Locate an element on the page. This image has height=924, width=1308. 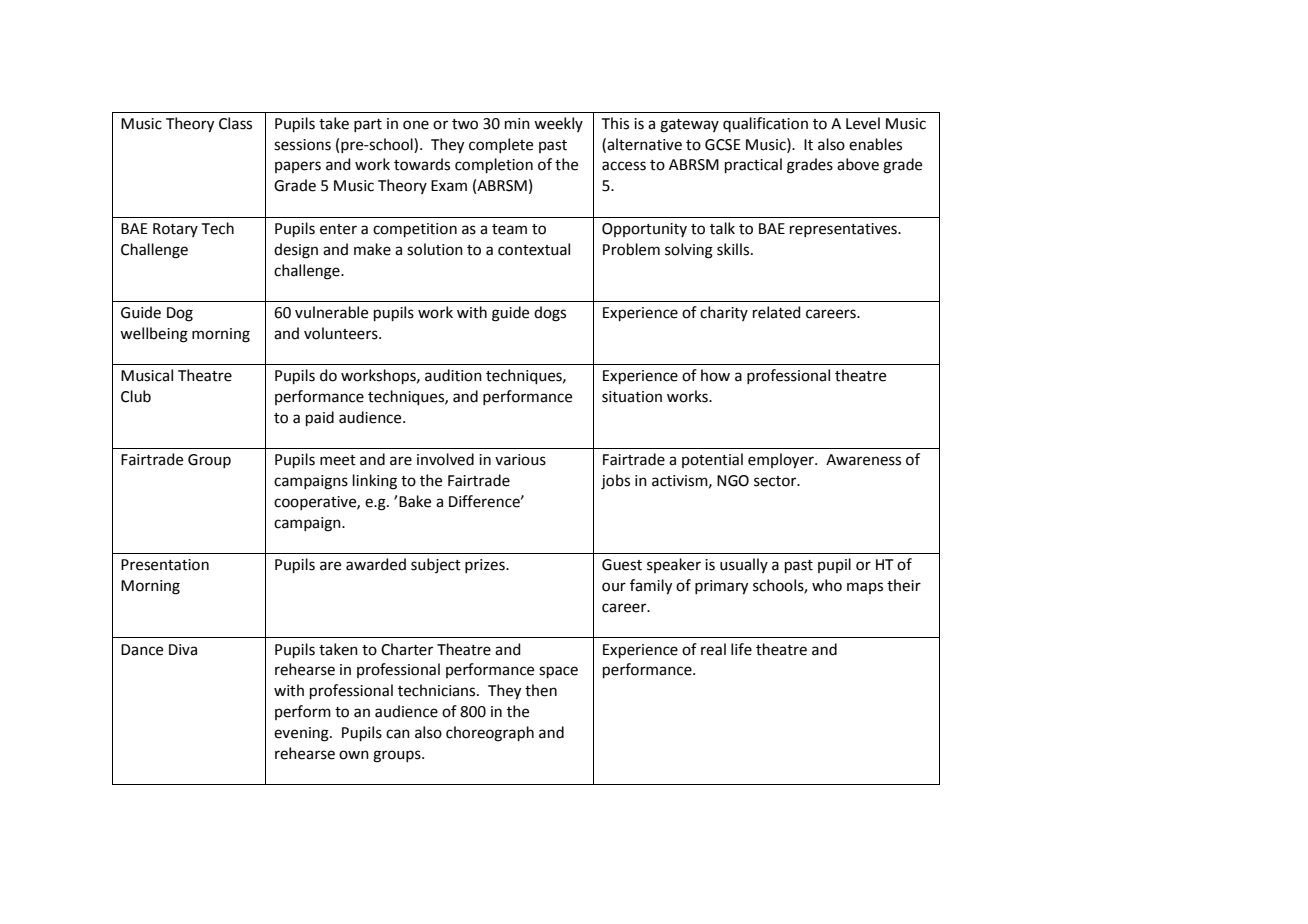
choreograph is located at coordinates (490, 734).
